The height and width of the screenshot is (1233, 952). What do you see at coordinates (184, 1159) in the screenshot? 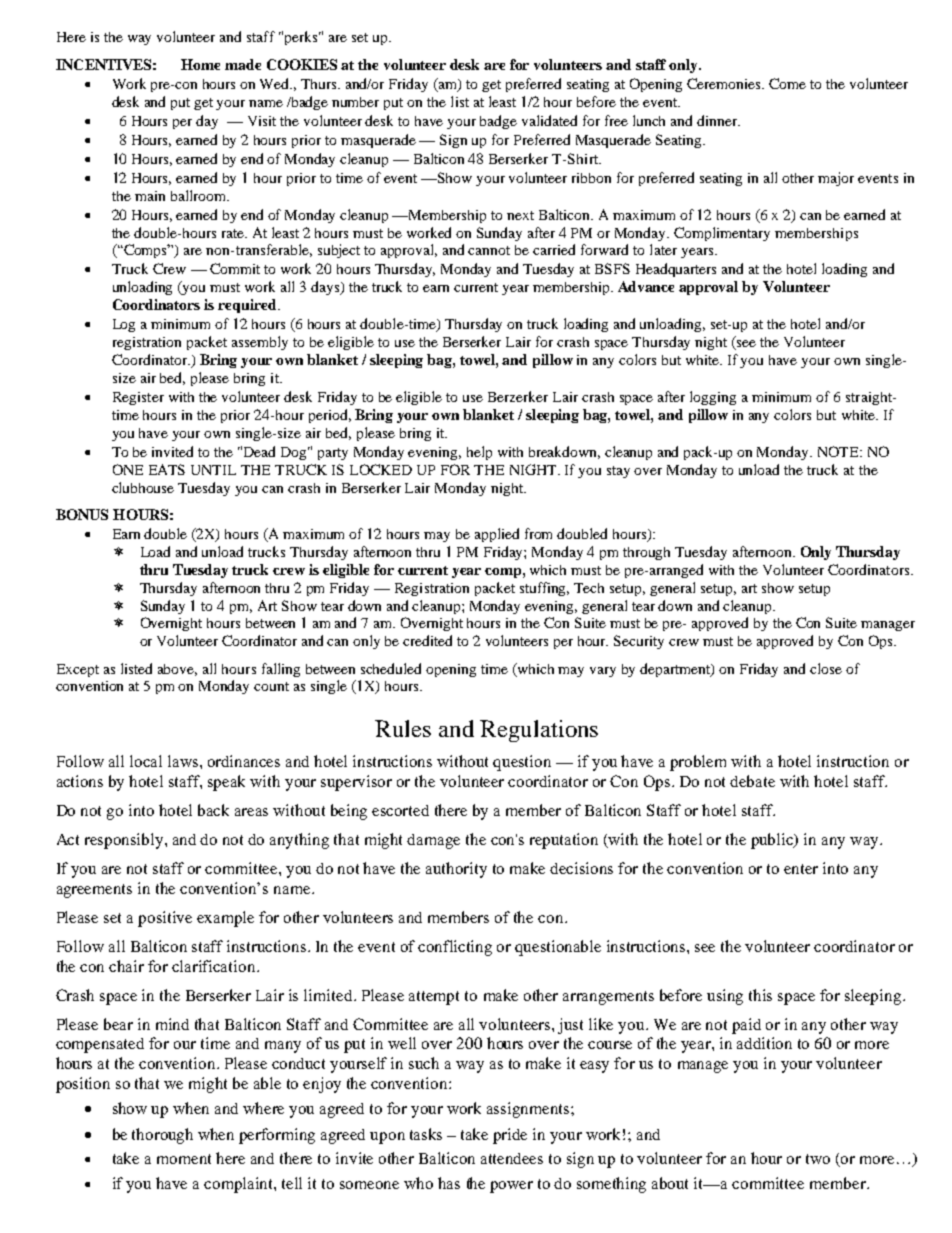
I see `moment` at bounding box center [184, 1159].
